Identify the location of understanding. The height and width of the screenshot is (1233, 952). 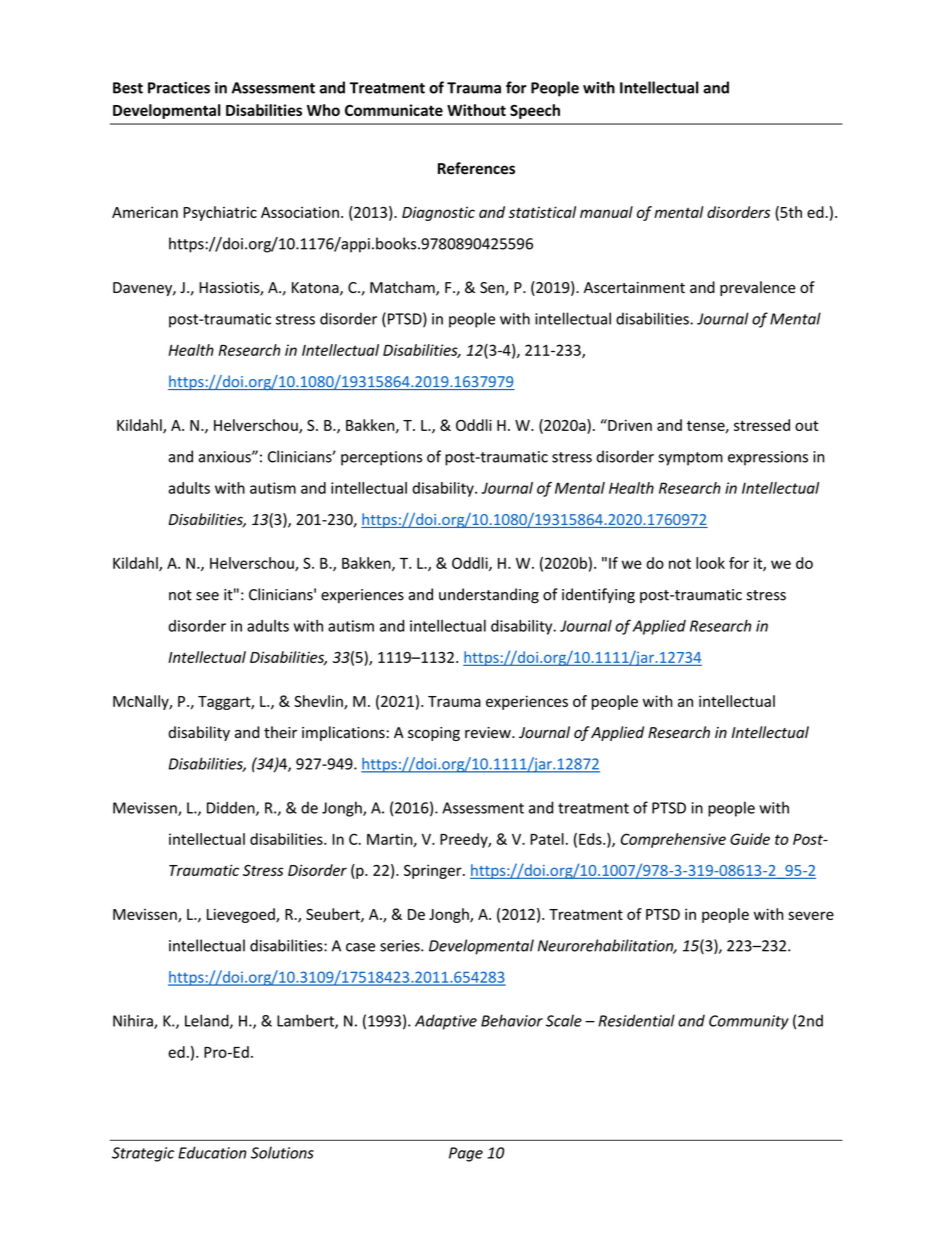
(489, 596).
